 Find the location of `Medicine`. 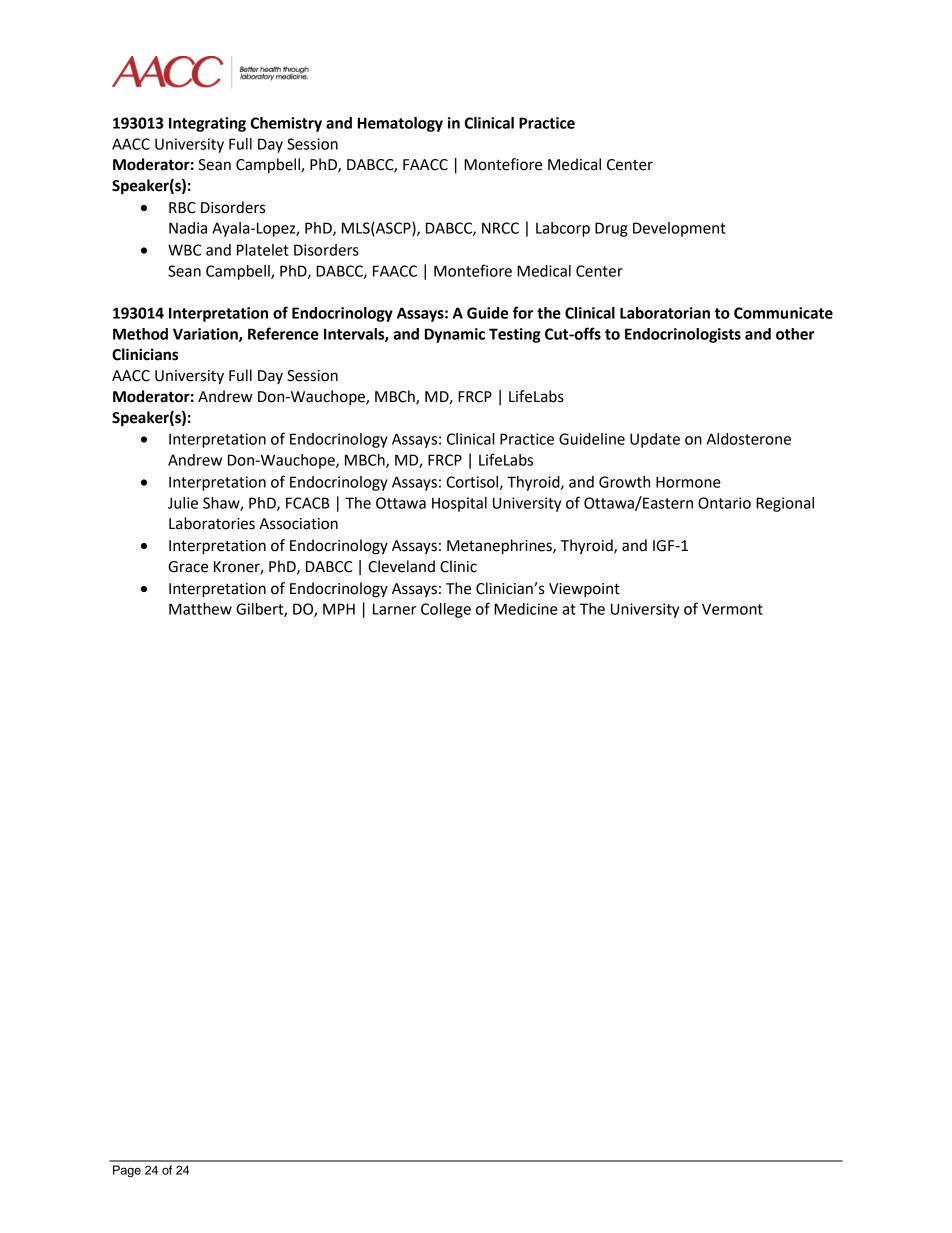

Medicine is located at coordinates (526, 609).
